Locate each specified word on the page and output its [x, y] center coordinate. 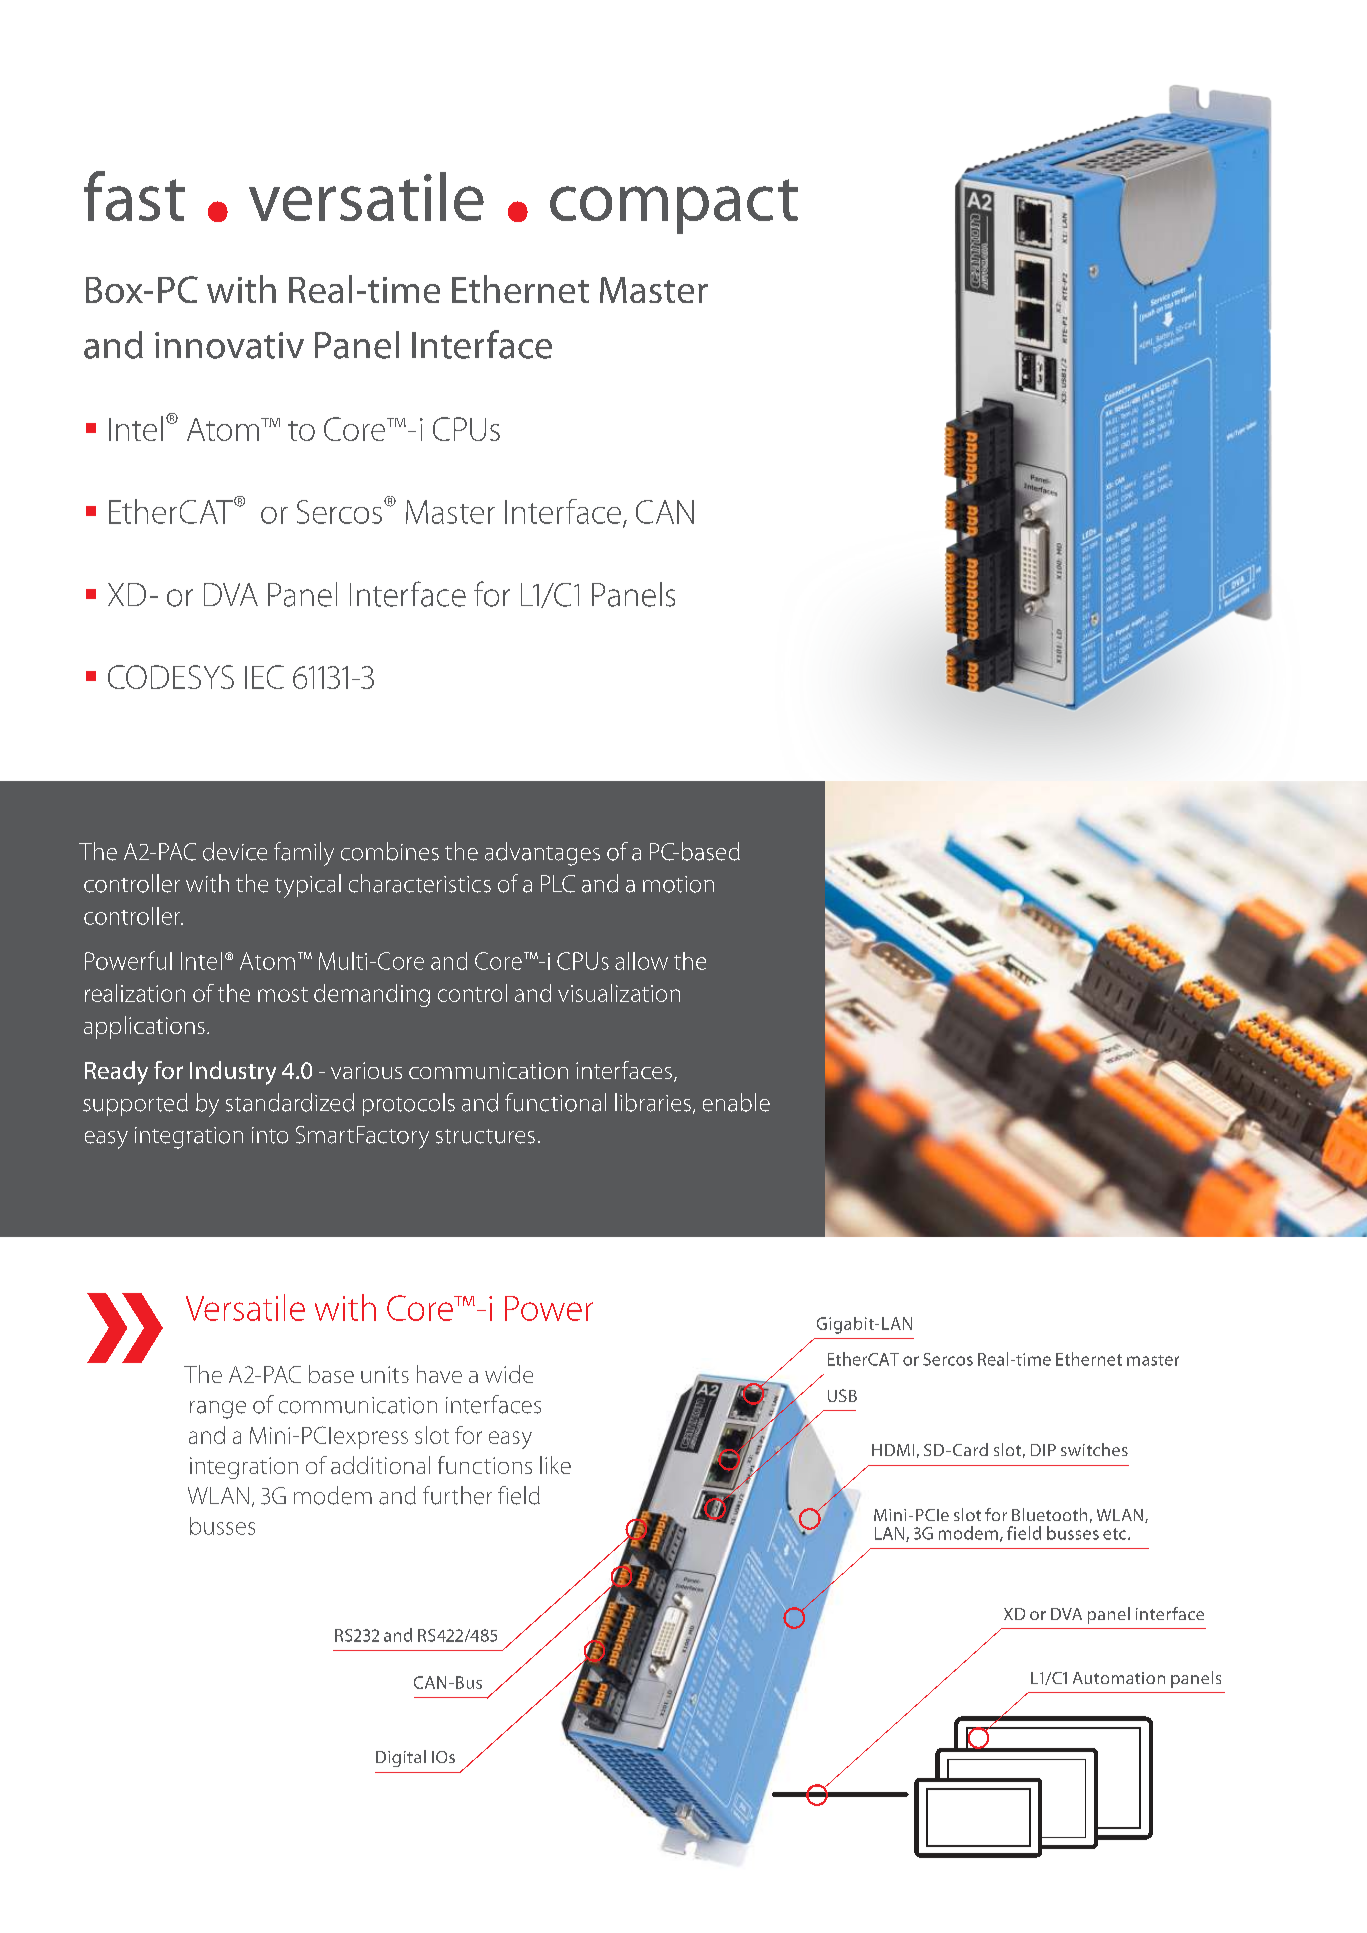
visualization [619, 993]
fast [134, 196]
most [283, 994]
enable [736, 1102]
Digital [401, 1758]
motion [678, 884]
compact [674, 206]
